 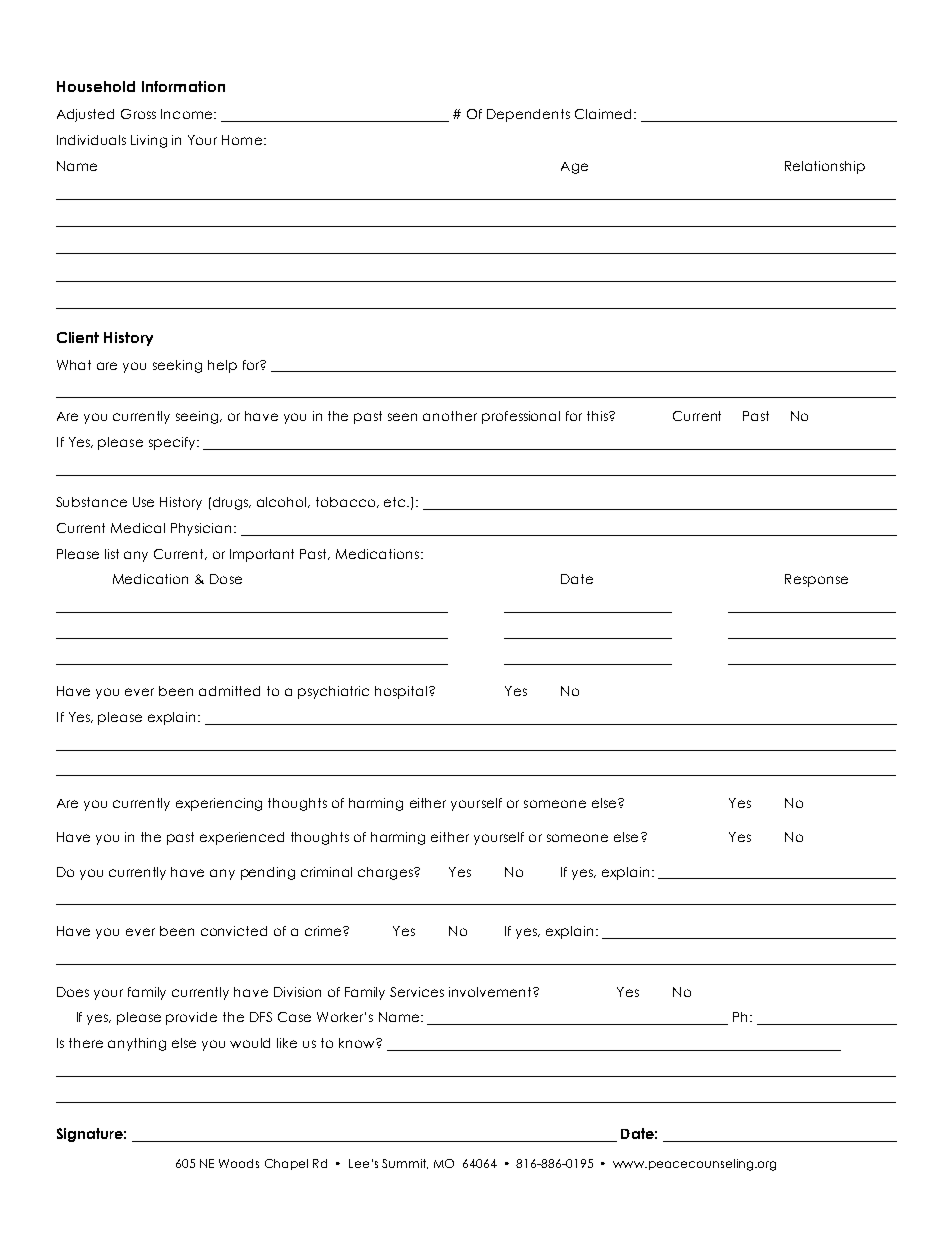 I want to click on Woods, so click(x=239, y=1163).
